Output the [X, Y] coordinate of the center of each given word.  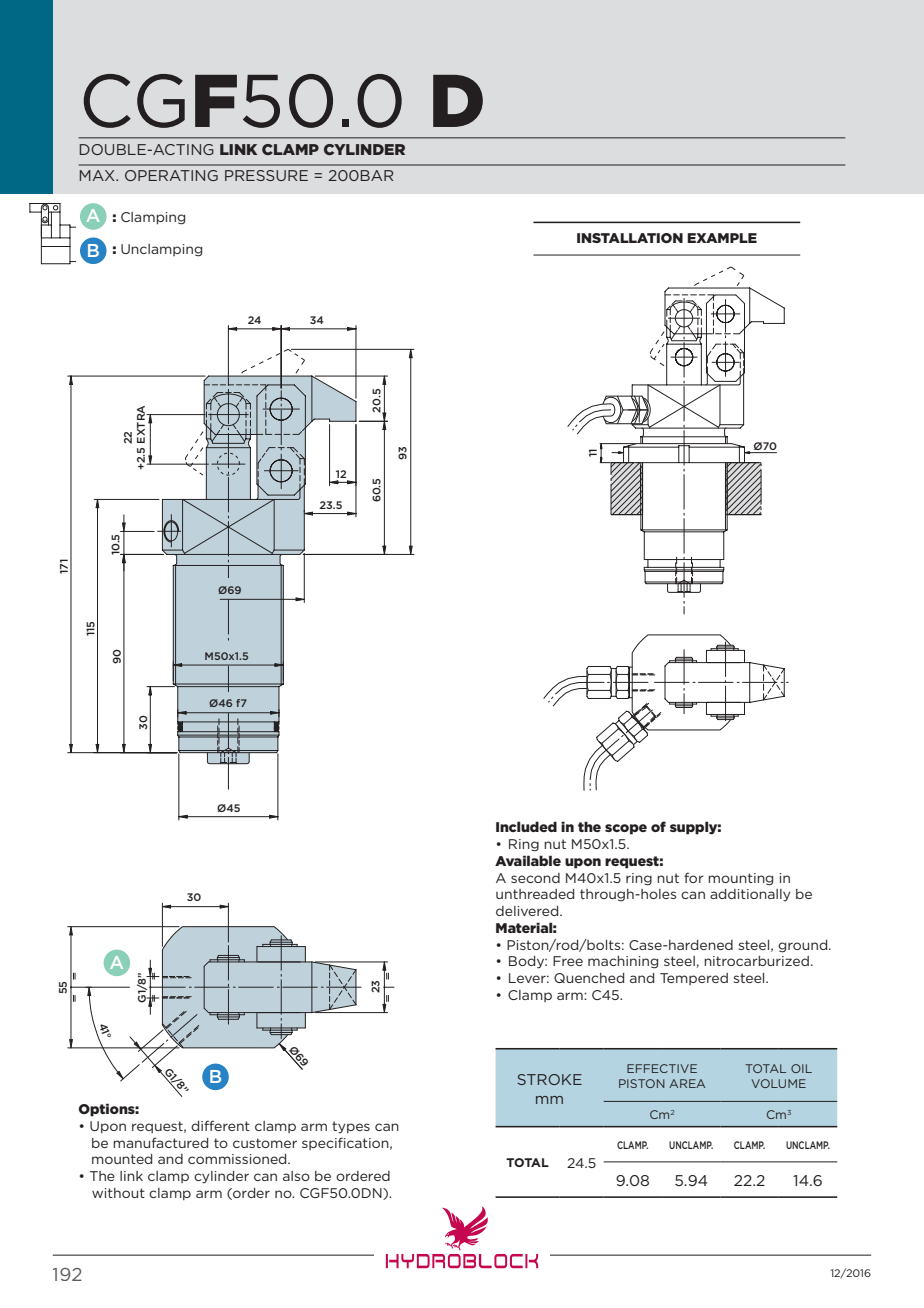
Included [526, 826]
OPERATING [171, 175]
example [722, 238]
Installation [630, 238]
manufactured [160, 1142]
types [351, 1127]
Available [528, 860]
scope [626, 829]
